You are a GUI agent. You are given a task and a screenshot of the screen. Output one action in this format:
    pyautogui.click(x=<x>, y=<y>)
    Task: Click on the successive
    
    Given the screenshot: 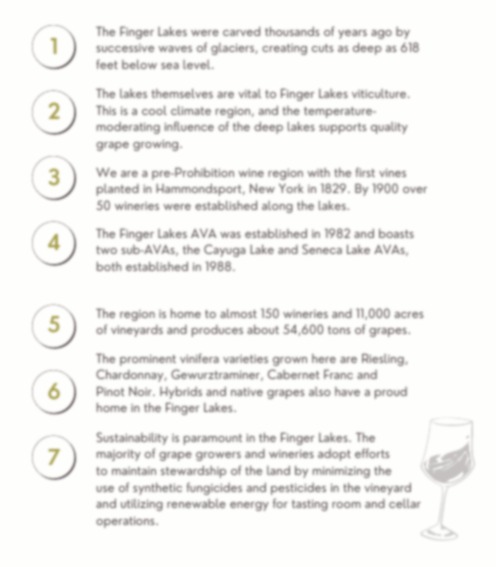 What is the action you would take?
    pyautogui.click(x=125, y=48)
